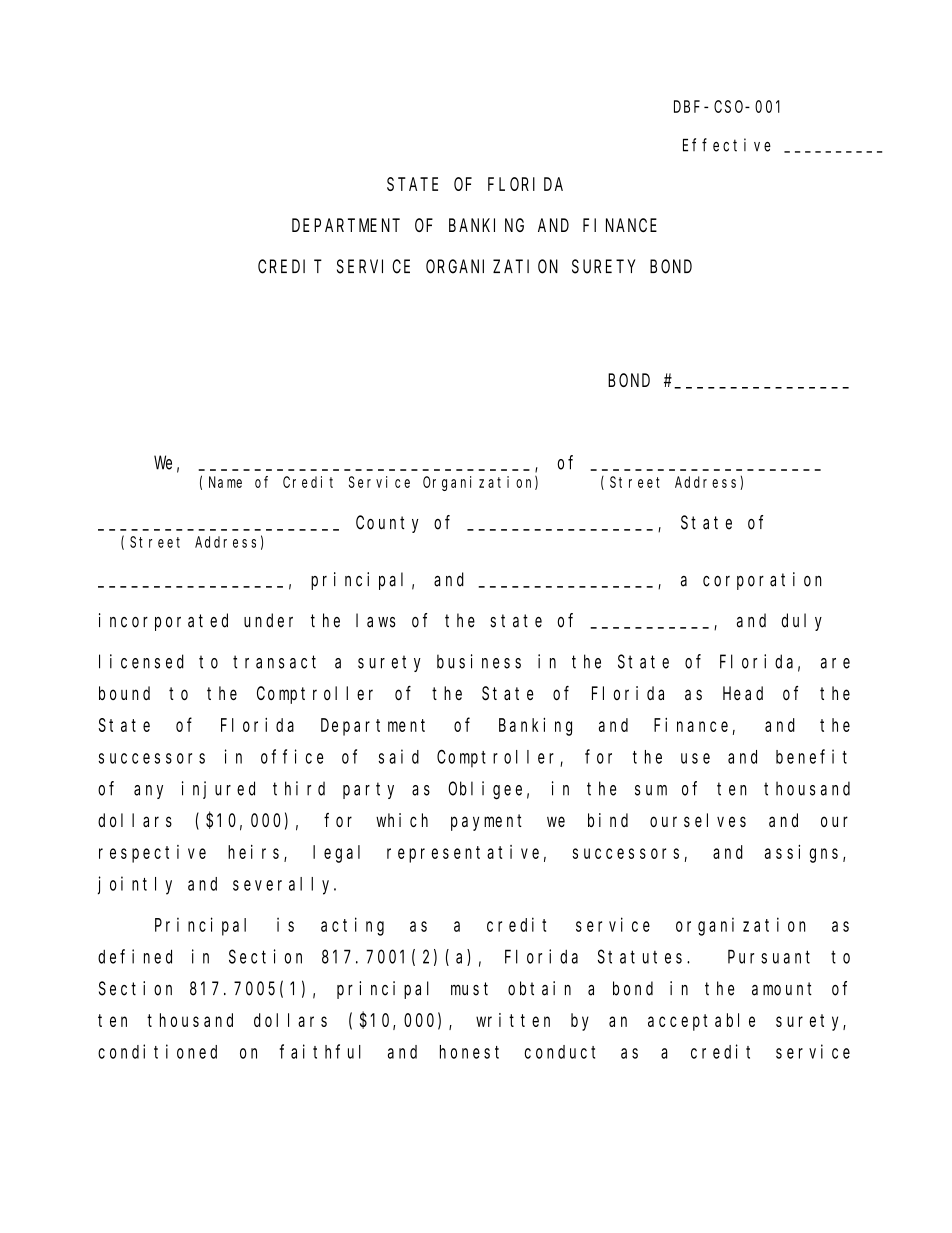  Describe the element at coordinates (835, 663) in the screenshot. I see `are` at that location.
